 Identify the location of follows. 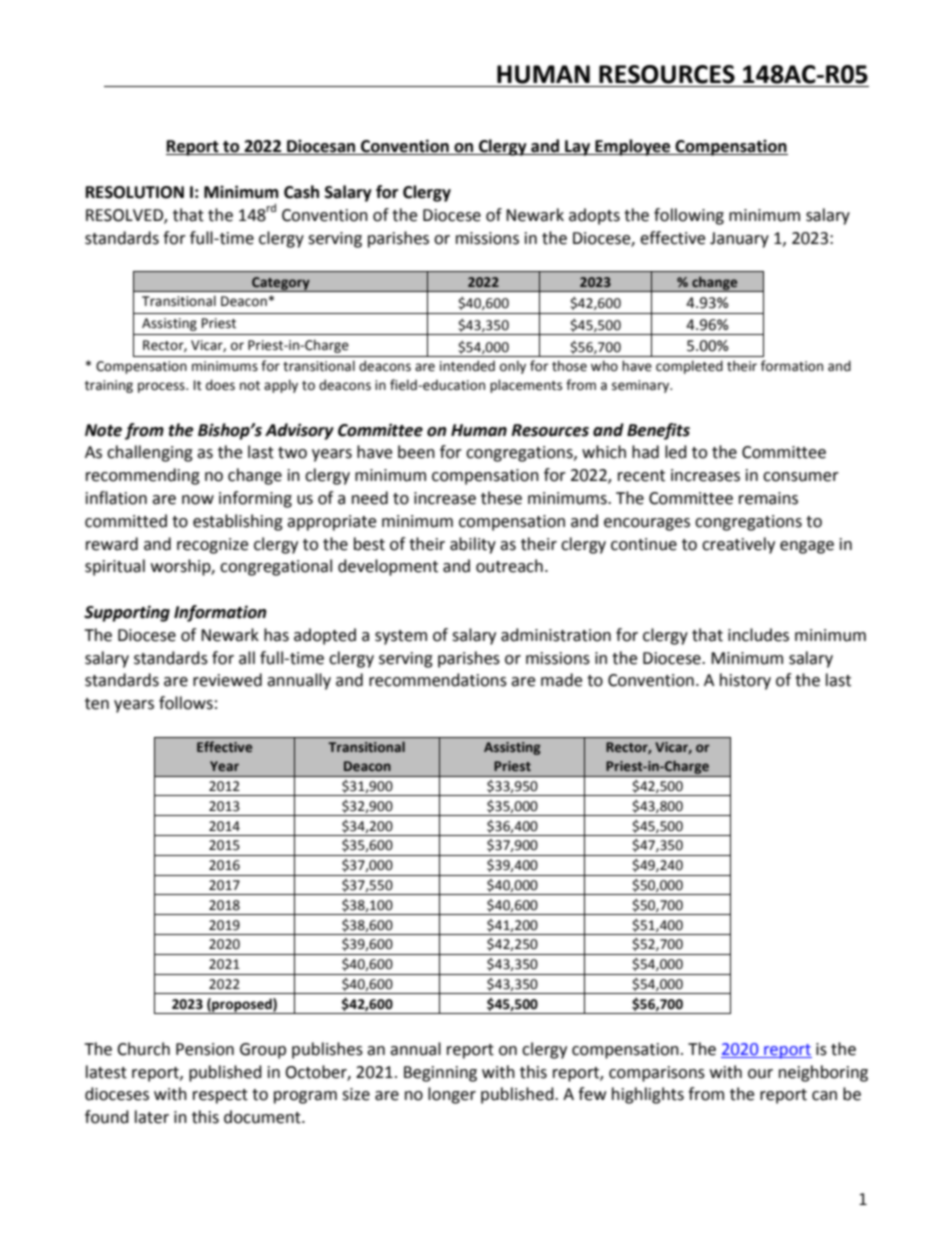
(186, 703).
